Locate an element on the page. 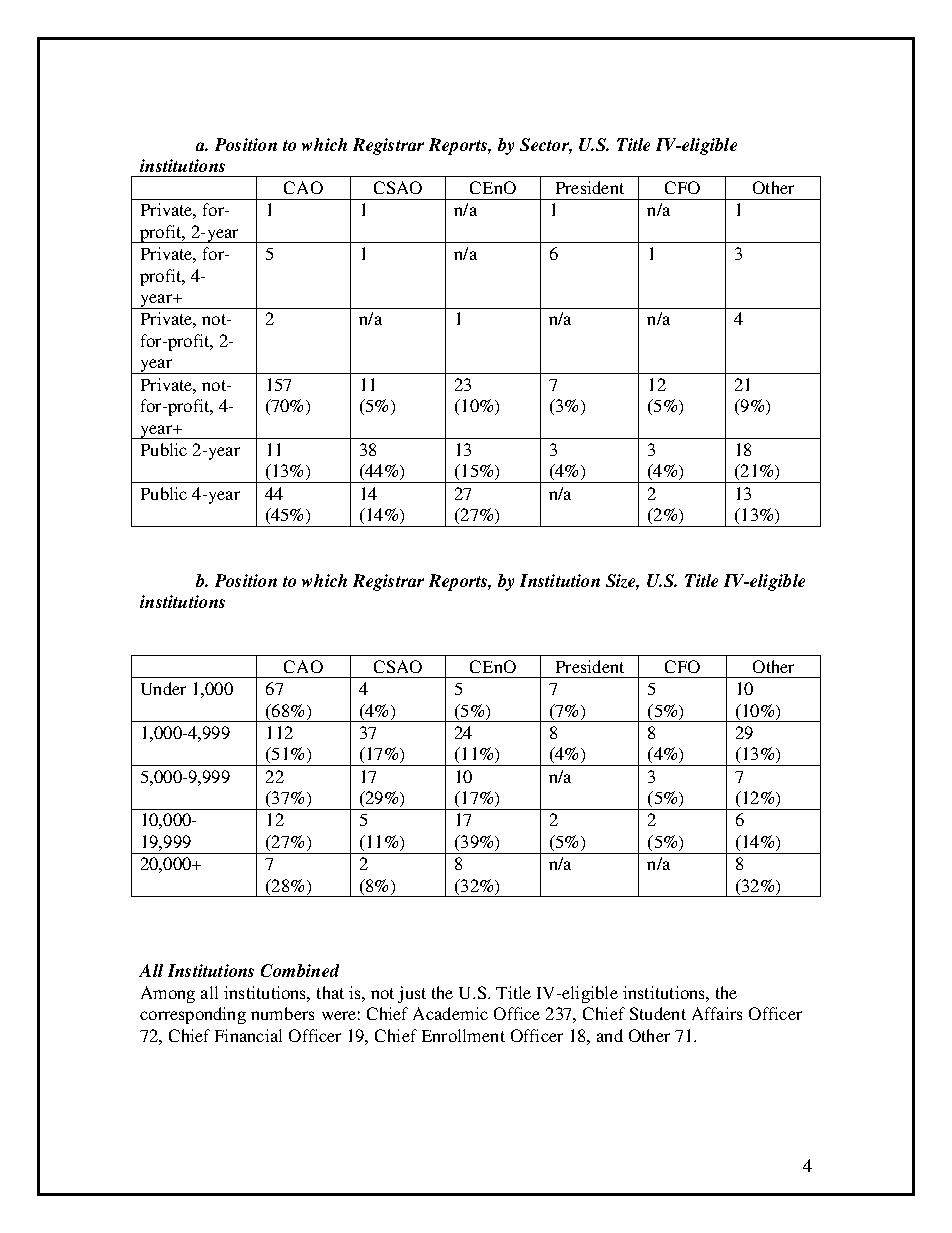 The width and height of the image is (952, 1233). Size is located at coordinates (622, 582).
